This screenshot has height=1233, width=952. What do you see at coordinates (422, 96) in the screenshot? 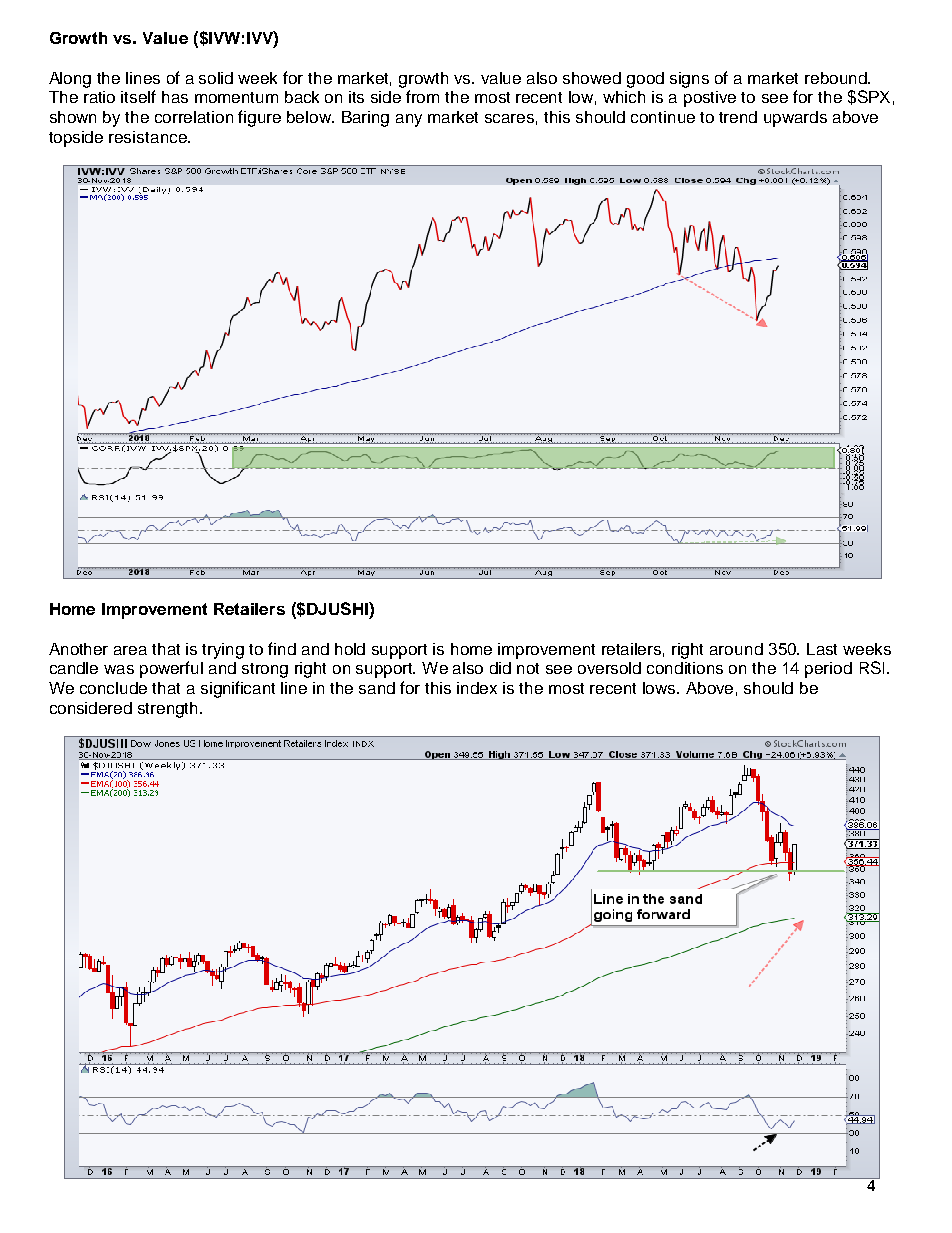
I see `from` at bounding box center [422, 96].
